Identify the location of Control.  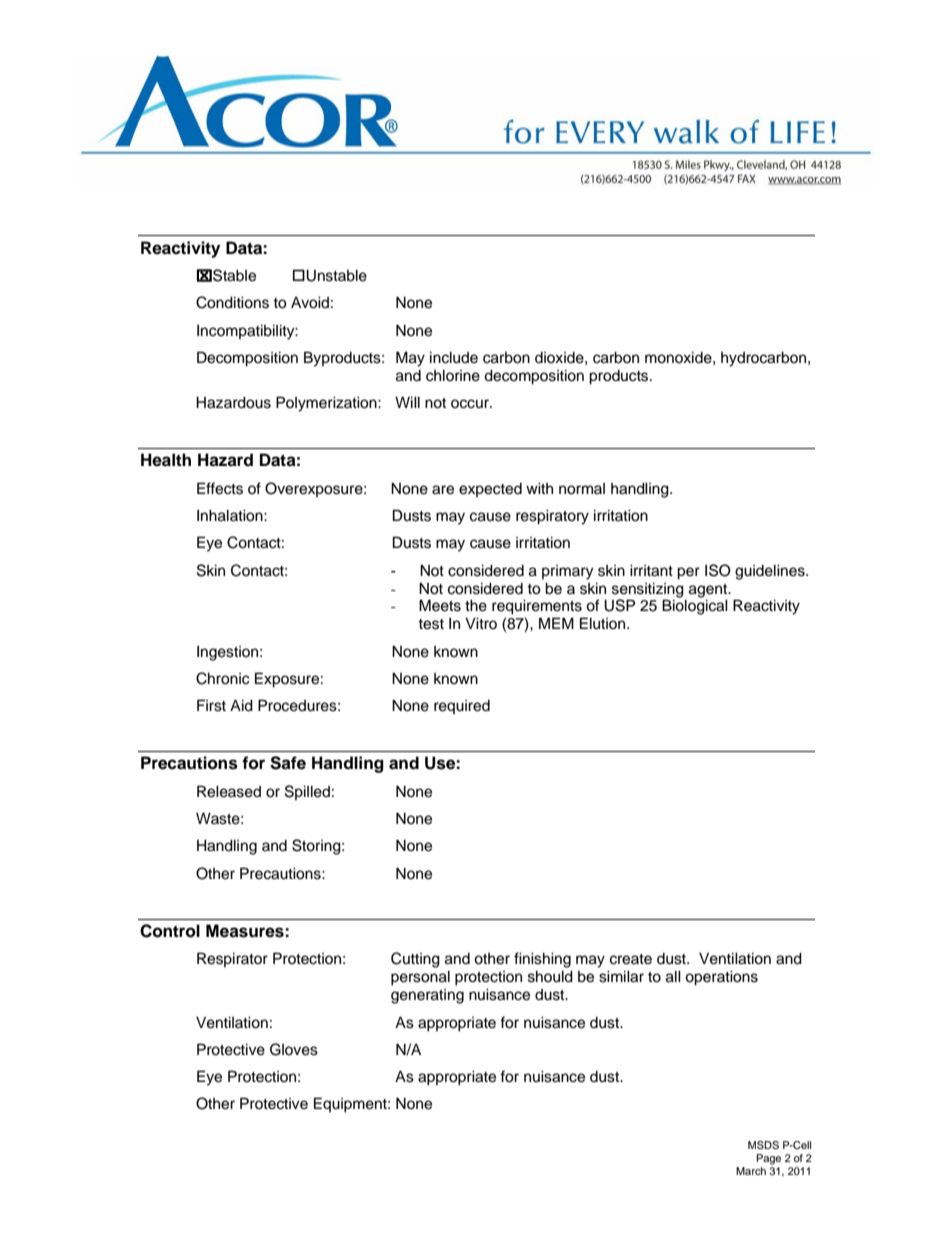
(170, 931).
